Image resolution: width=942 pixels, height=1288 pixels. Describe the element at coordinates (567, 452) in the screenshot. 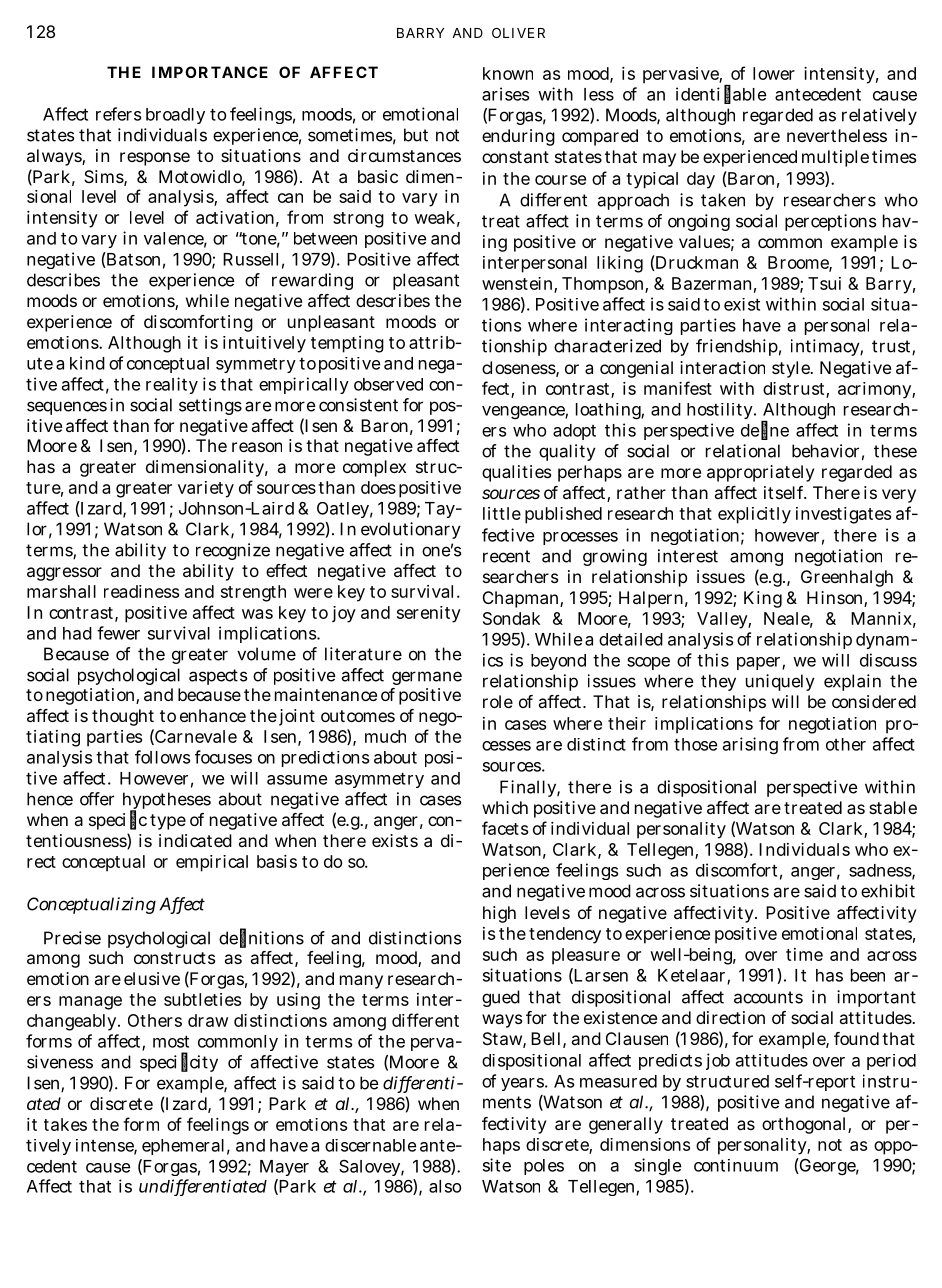

I see `quality` at that location.
